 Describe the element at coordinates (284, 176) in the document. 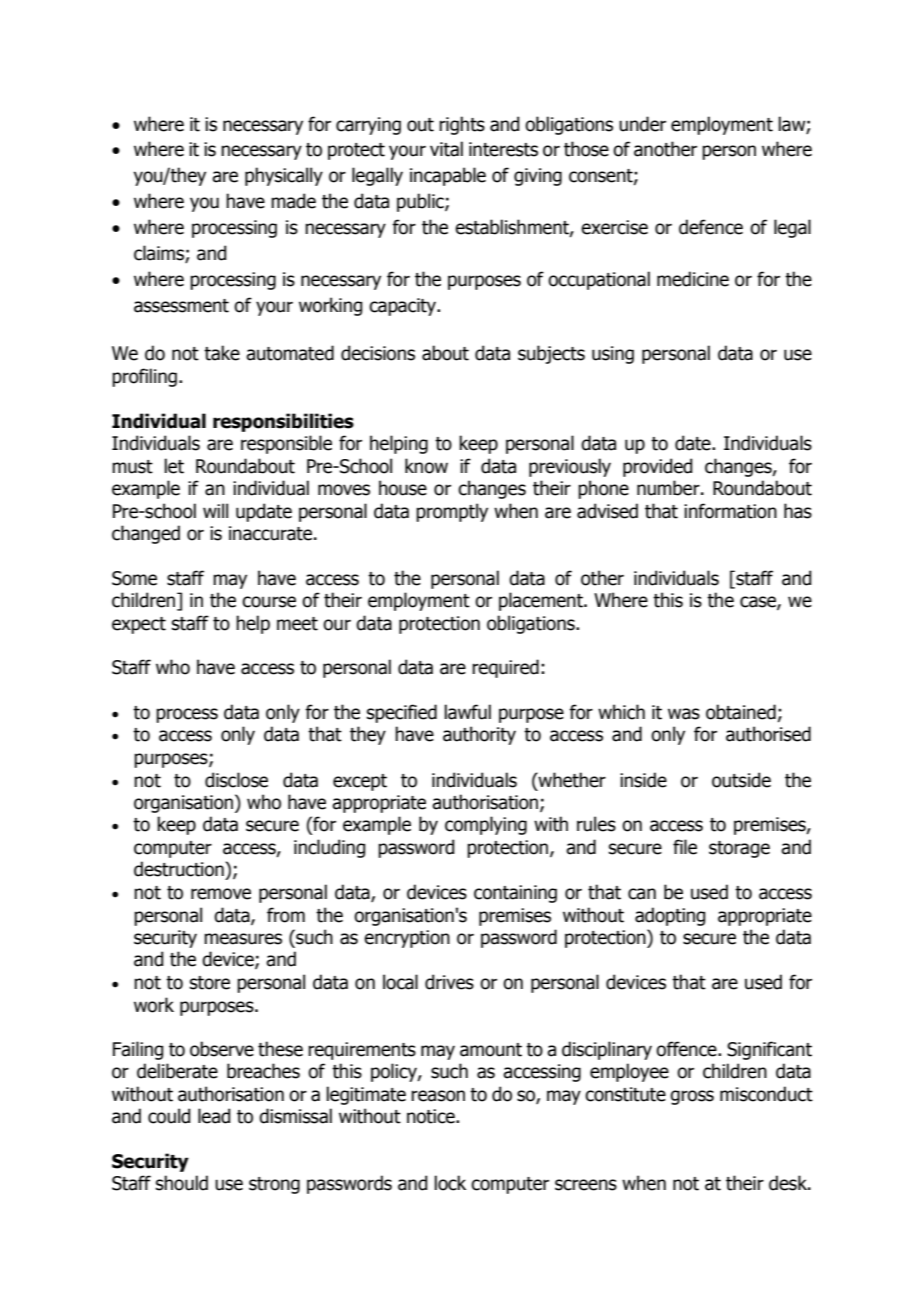

I see `physically` at that location.
